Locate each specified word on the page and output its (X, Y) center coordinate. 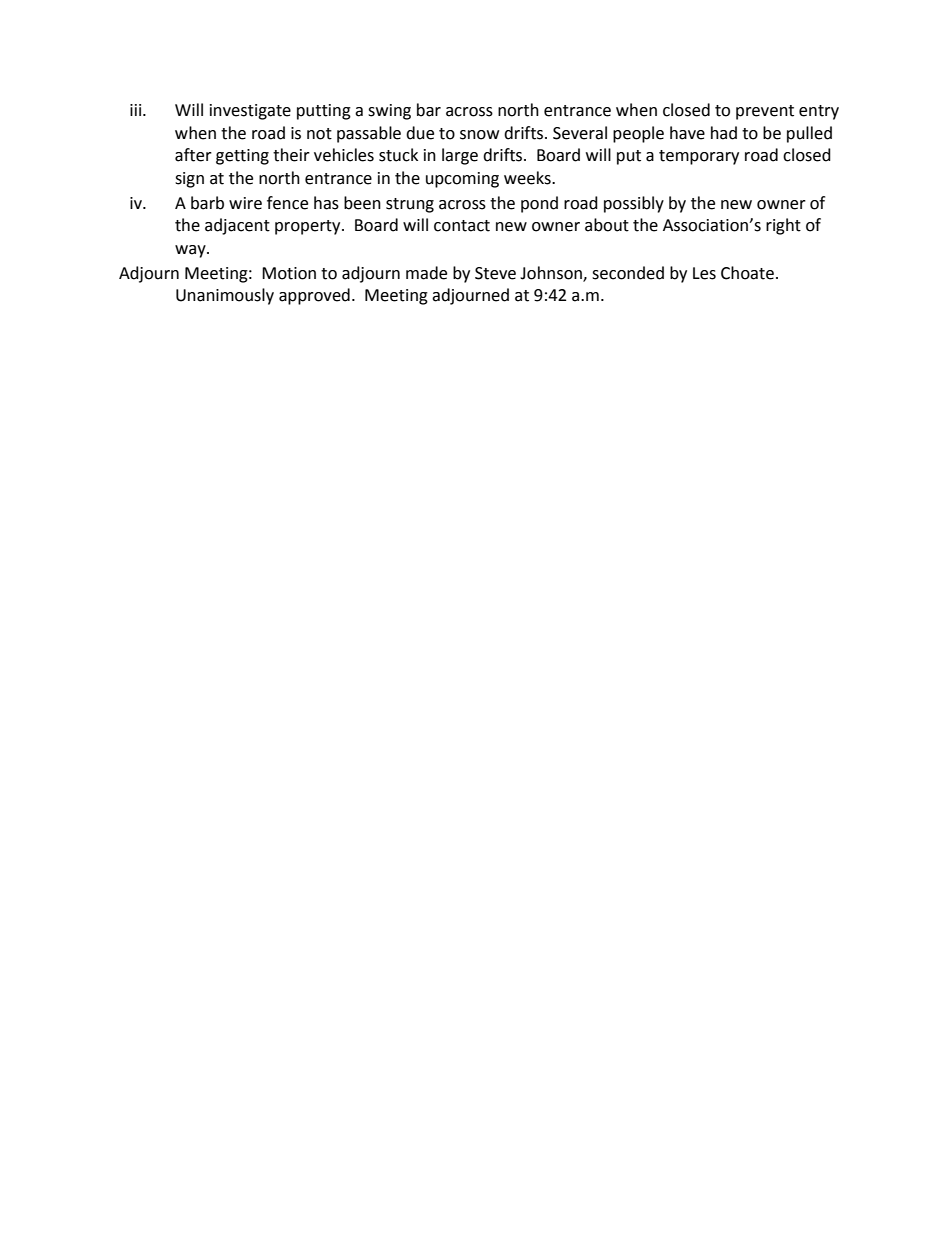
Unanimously (225, 296)
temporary (699, 157)
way (191, 251)
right (783, 226)
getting (242, 157)
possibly (634, 204)
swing (389, 112)
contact (462, 226)
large (460, 156)
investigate (250, 112)
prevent (765, 112)
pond (539, 204)
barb (207, 203)
